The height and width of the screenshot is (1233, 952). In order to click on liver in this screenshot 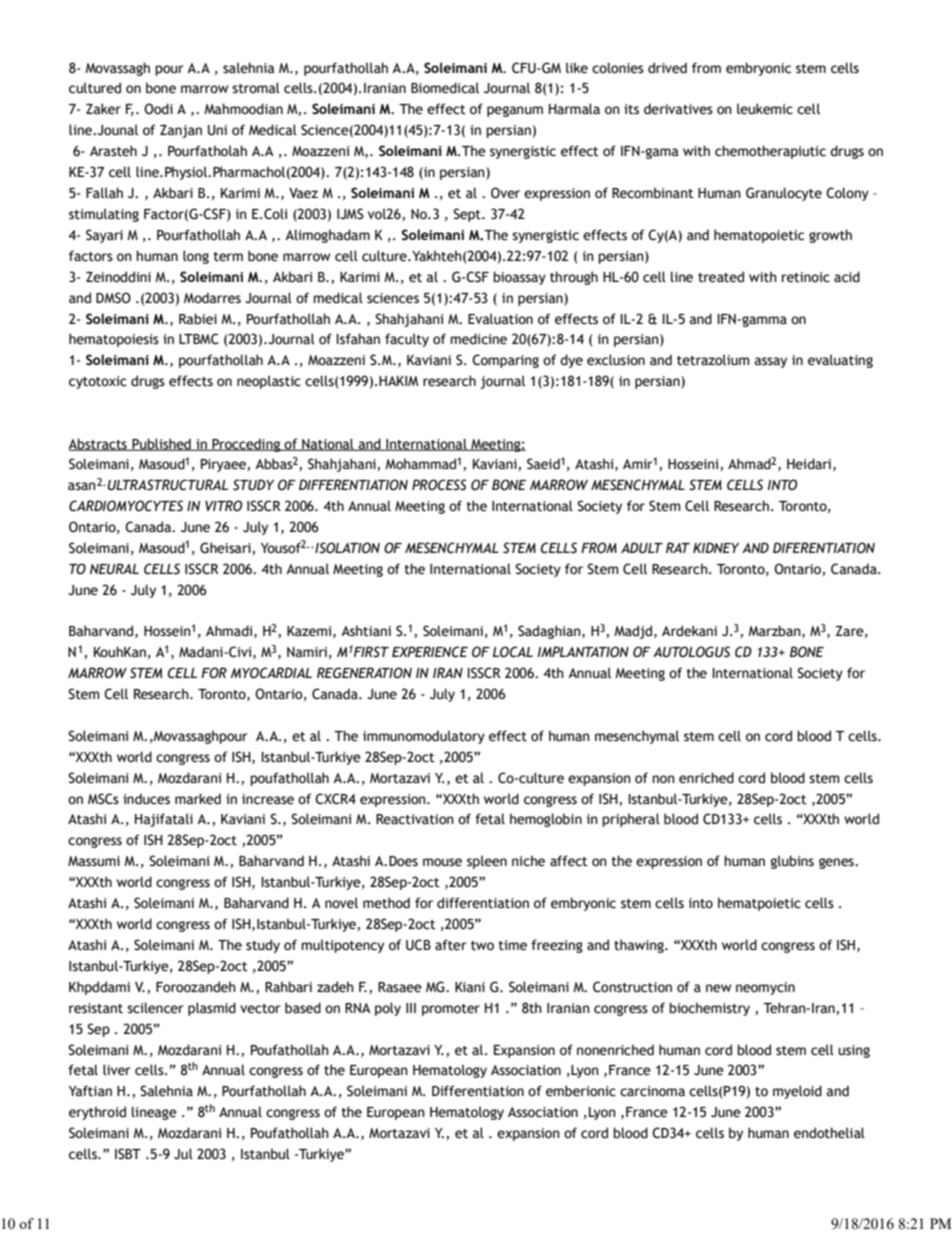, I will do `click(117, 1070)`.
